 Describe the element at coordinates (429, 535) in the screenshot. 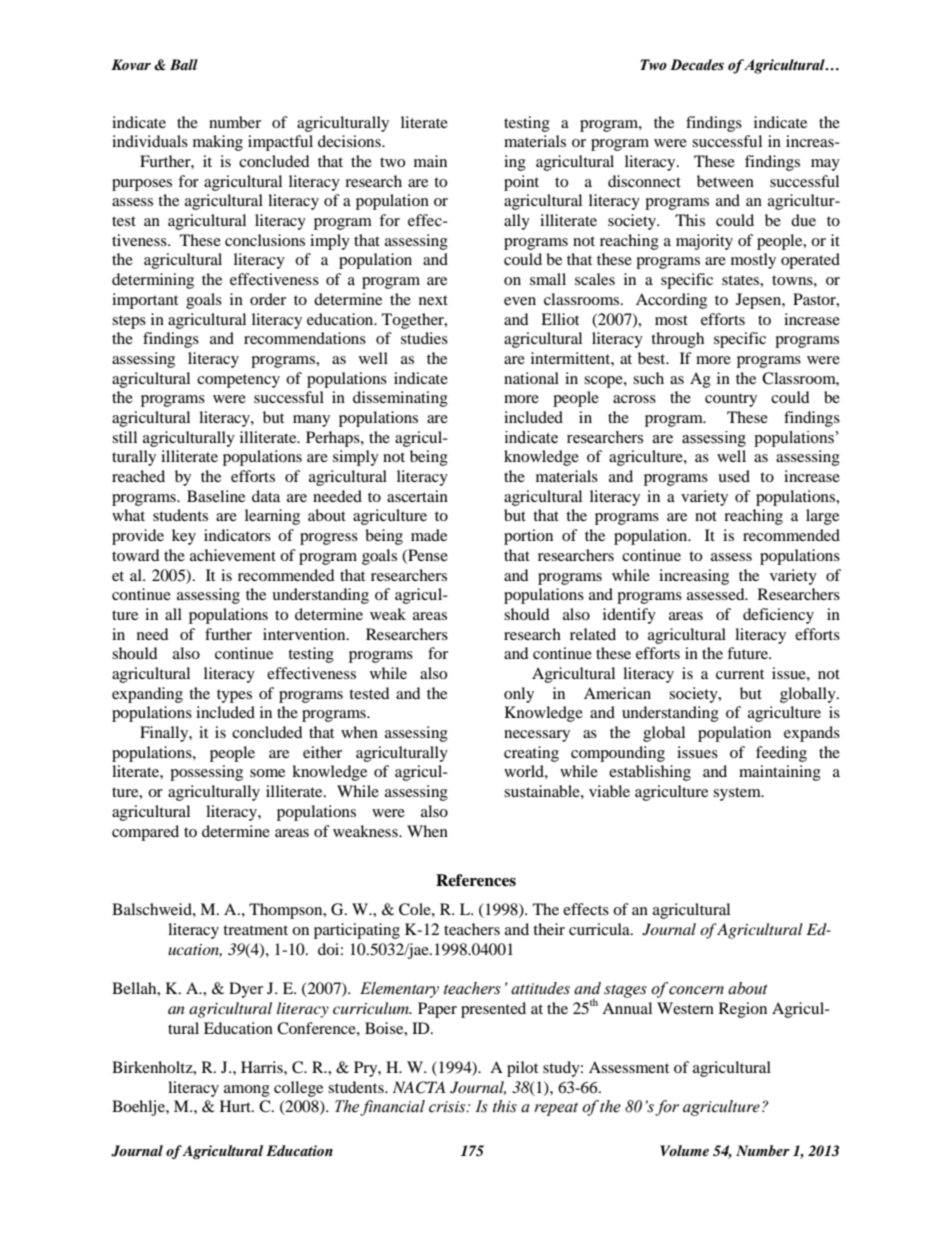

I see `made` at that location.
